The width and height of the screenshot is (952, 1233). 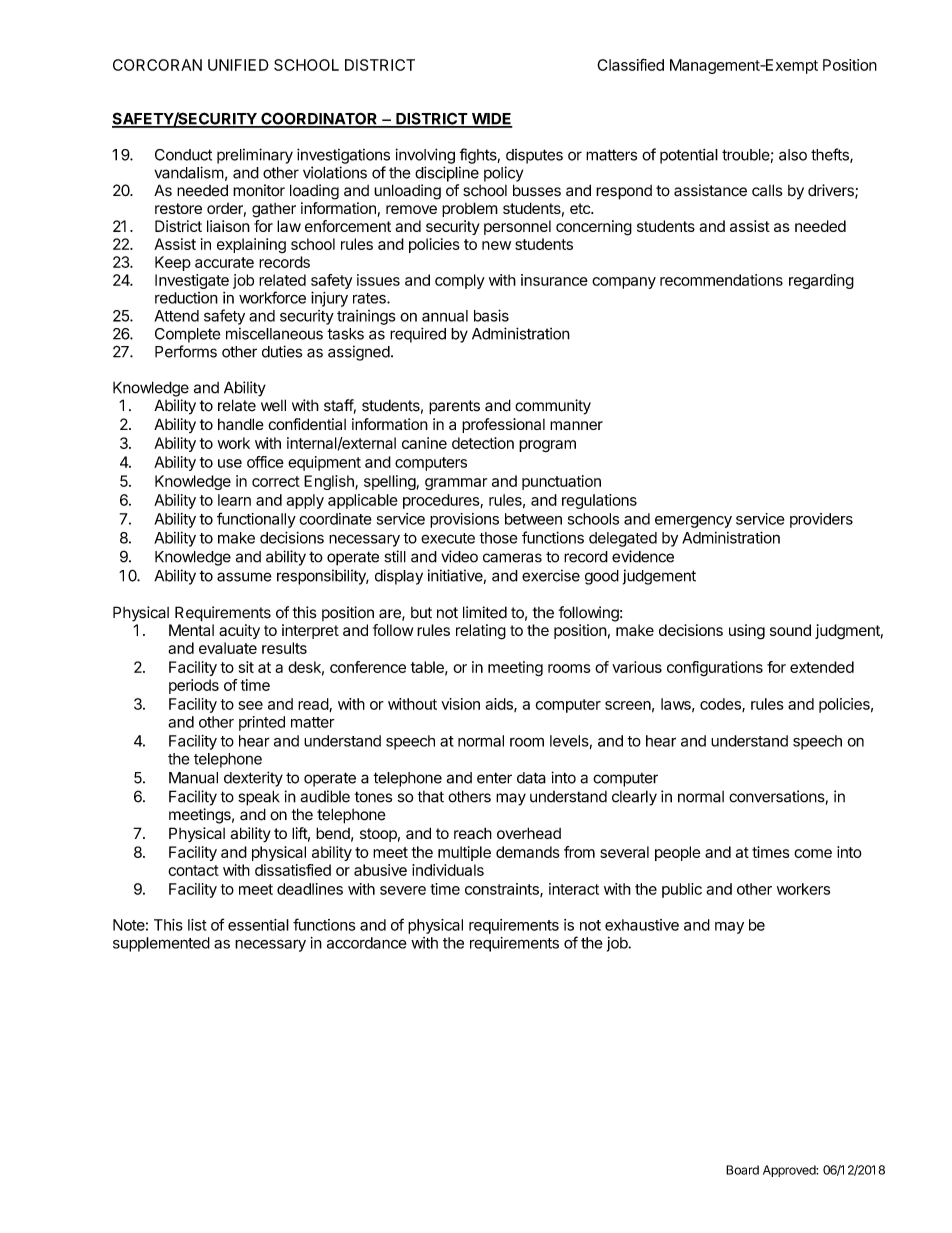 I want to click on supplemented, so click(x=161, y=944).
